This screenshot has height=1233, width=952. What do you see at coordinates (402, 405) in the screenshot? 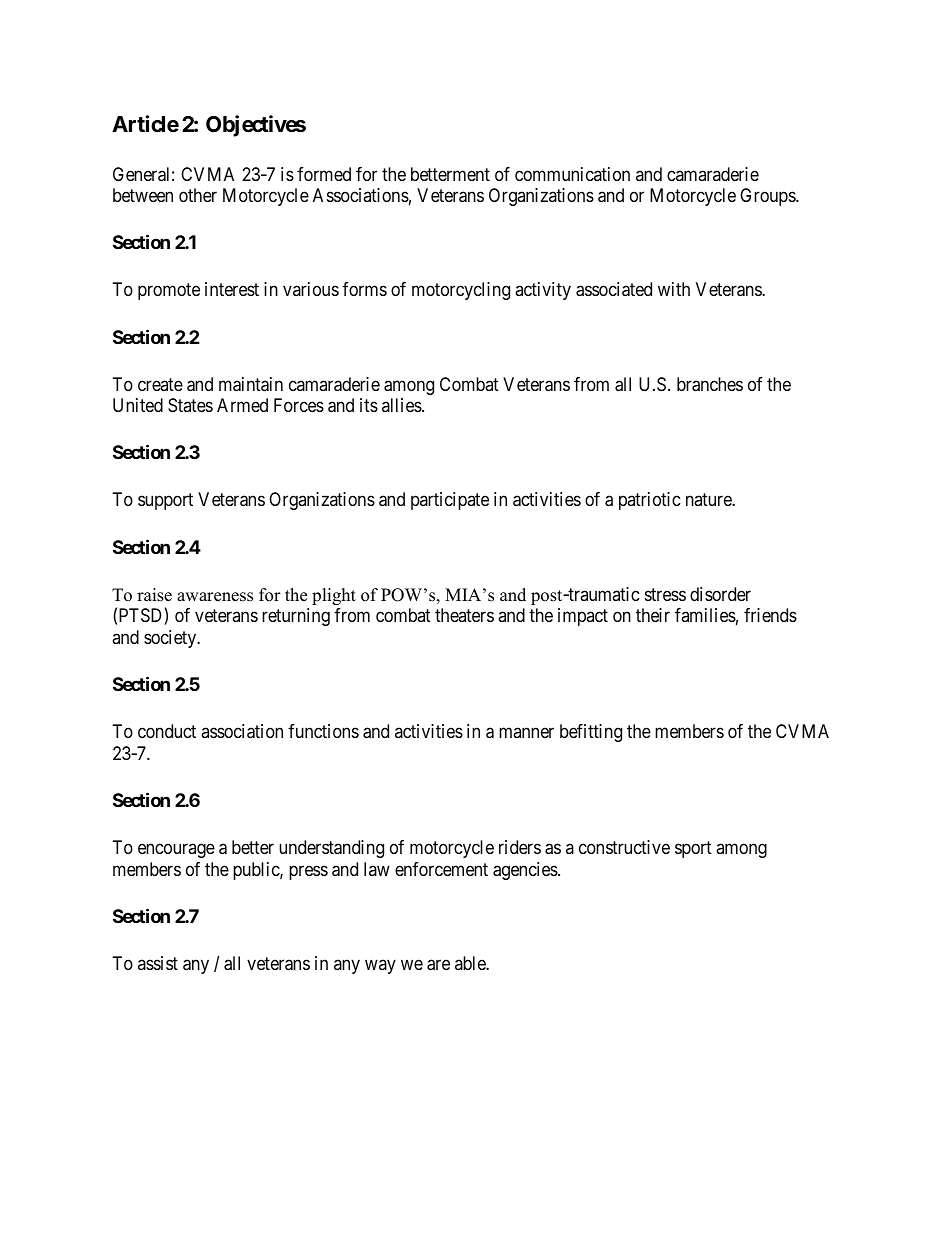
I see `allies` at bounding box center [402, 405].
